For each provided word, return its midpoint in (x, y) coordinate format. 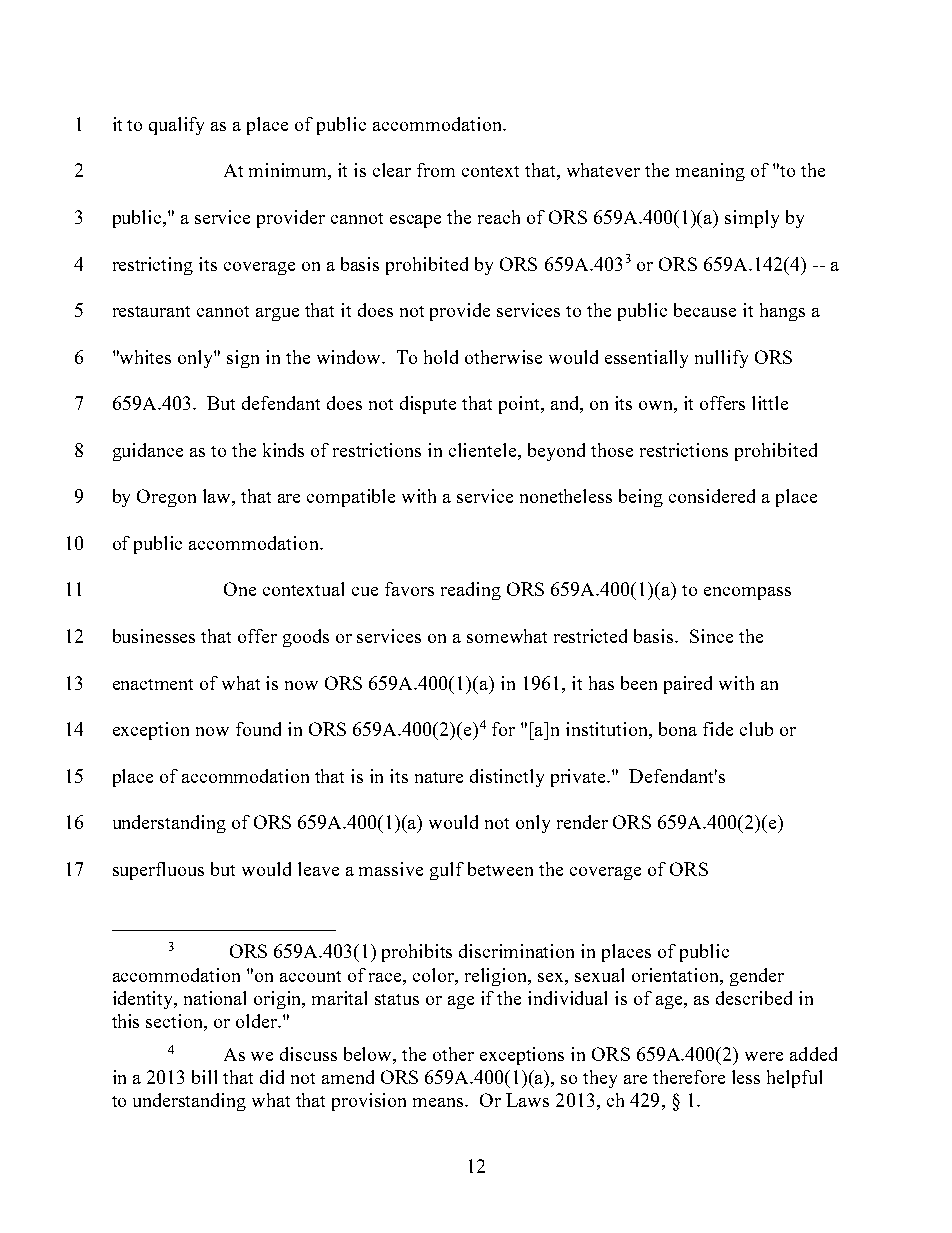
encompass (747, 593)
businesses (154, 636)
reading (471, 591)
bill (204, 1077)
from (436, 170)
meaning (710, 172)
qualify (176, 126)
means (440, 1102)
